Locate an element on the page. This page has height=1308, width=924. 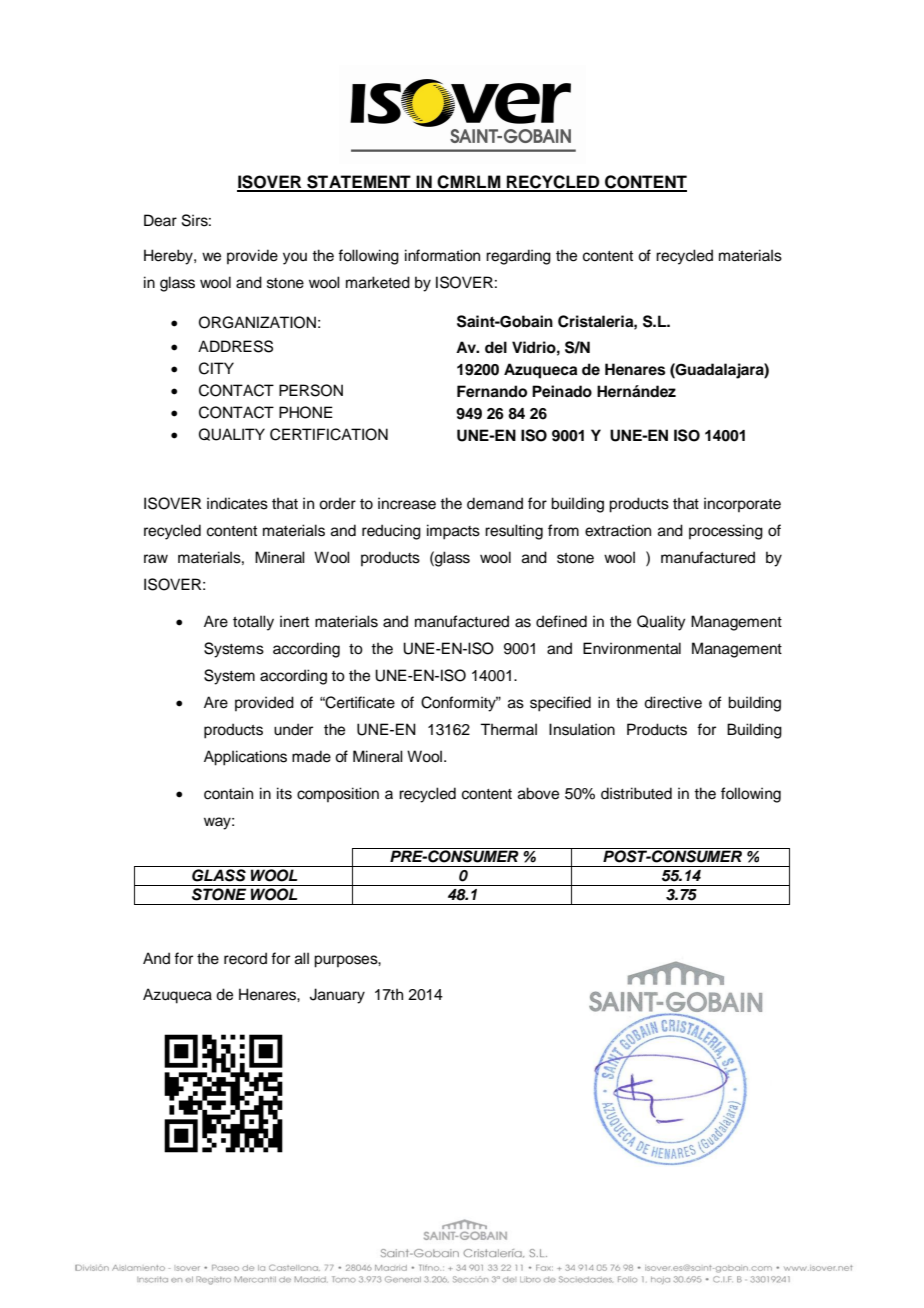
Fernando is located at coordinates (492, 391).
